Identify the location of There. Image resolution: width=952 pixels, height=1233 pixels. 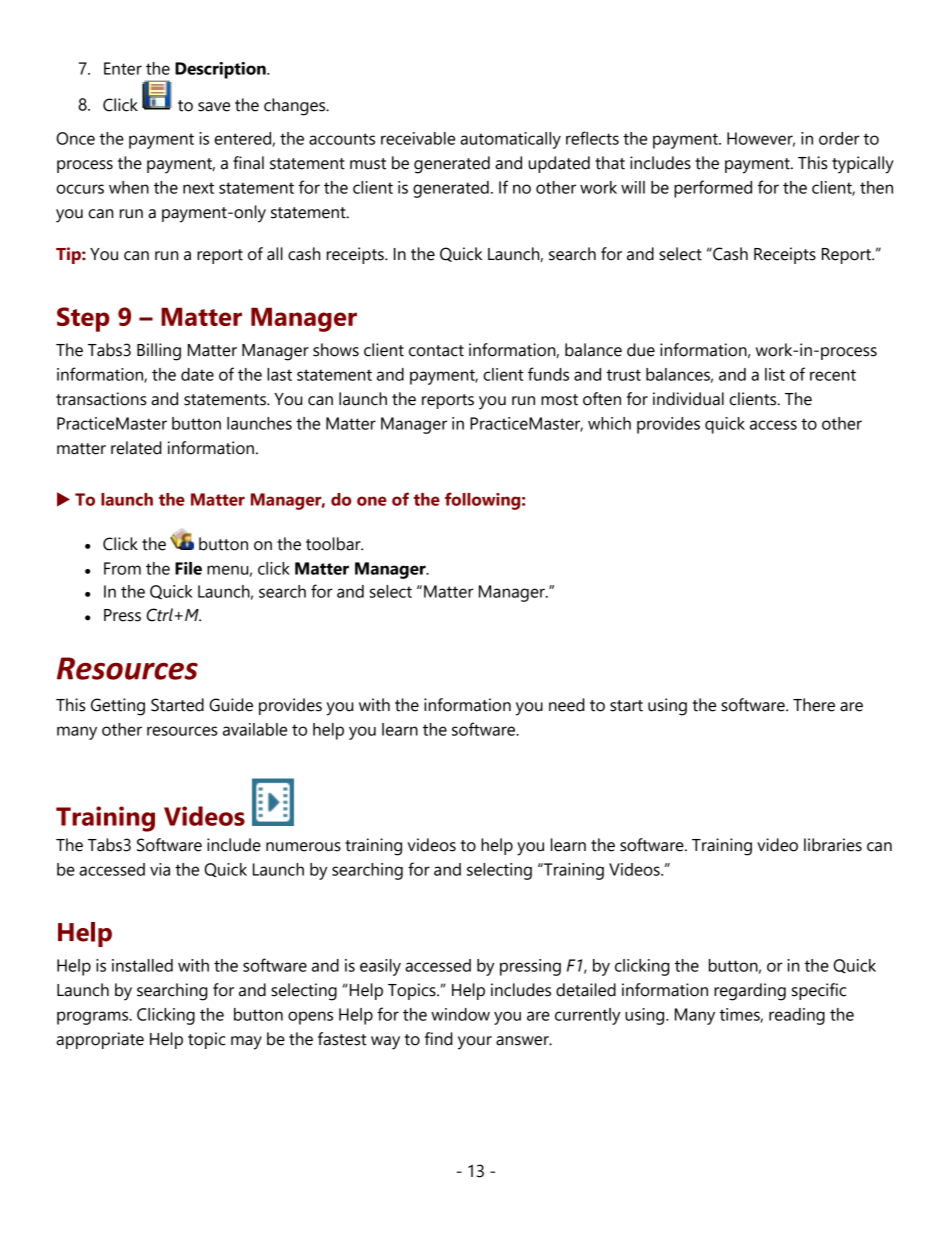
(814, 705).
